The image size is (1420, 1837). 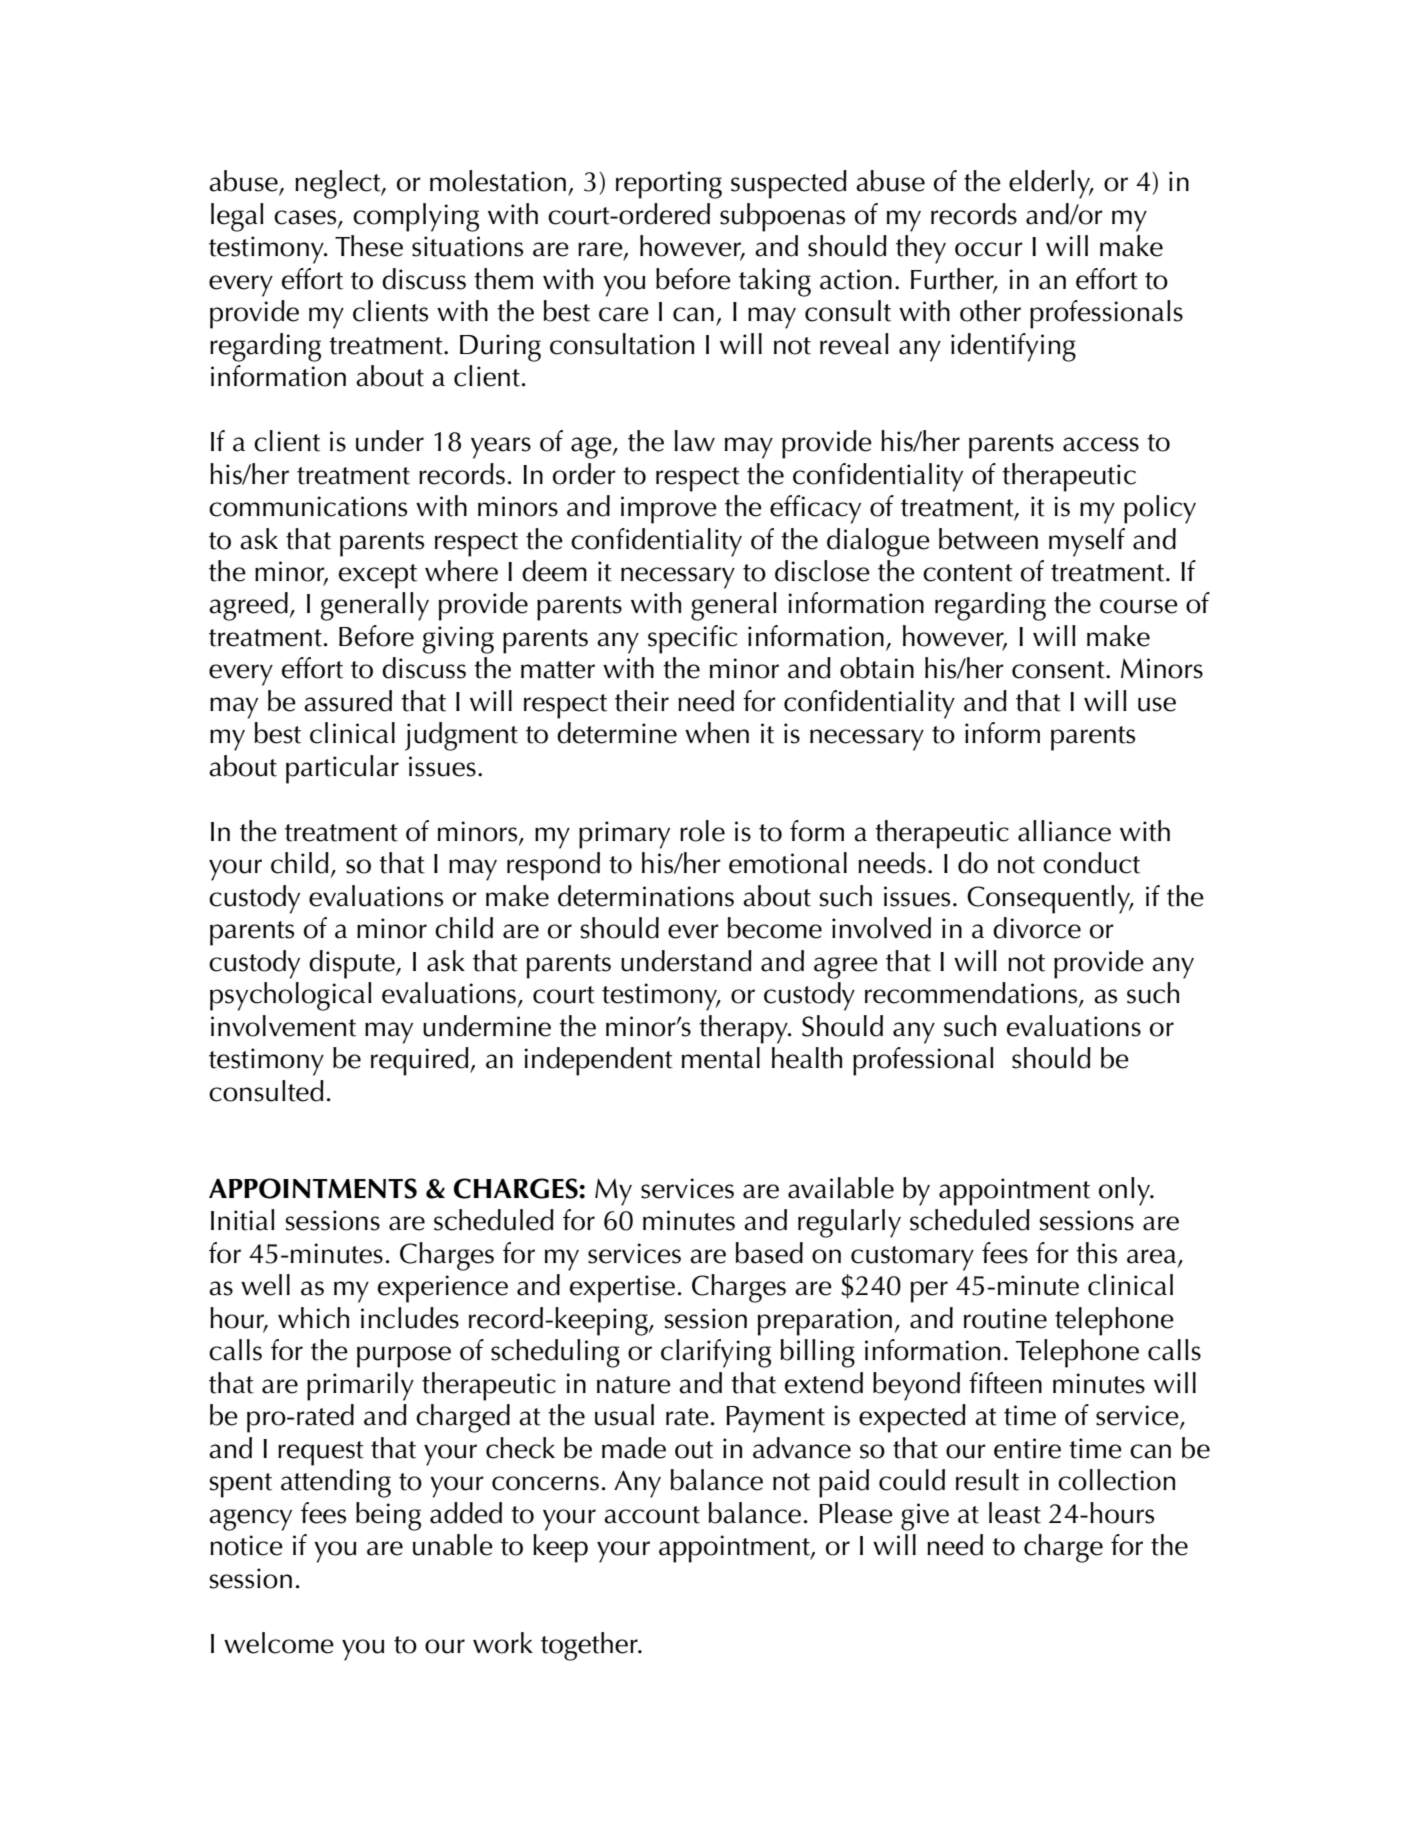 I want to click on determinations, so click(x=646, y=896).
